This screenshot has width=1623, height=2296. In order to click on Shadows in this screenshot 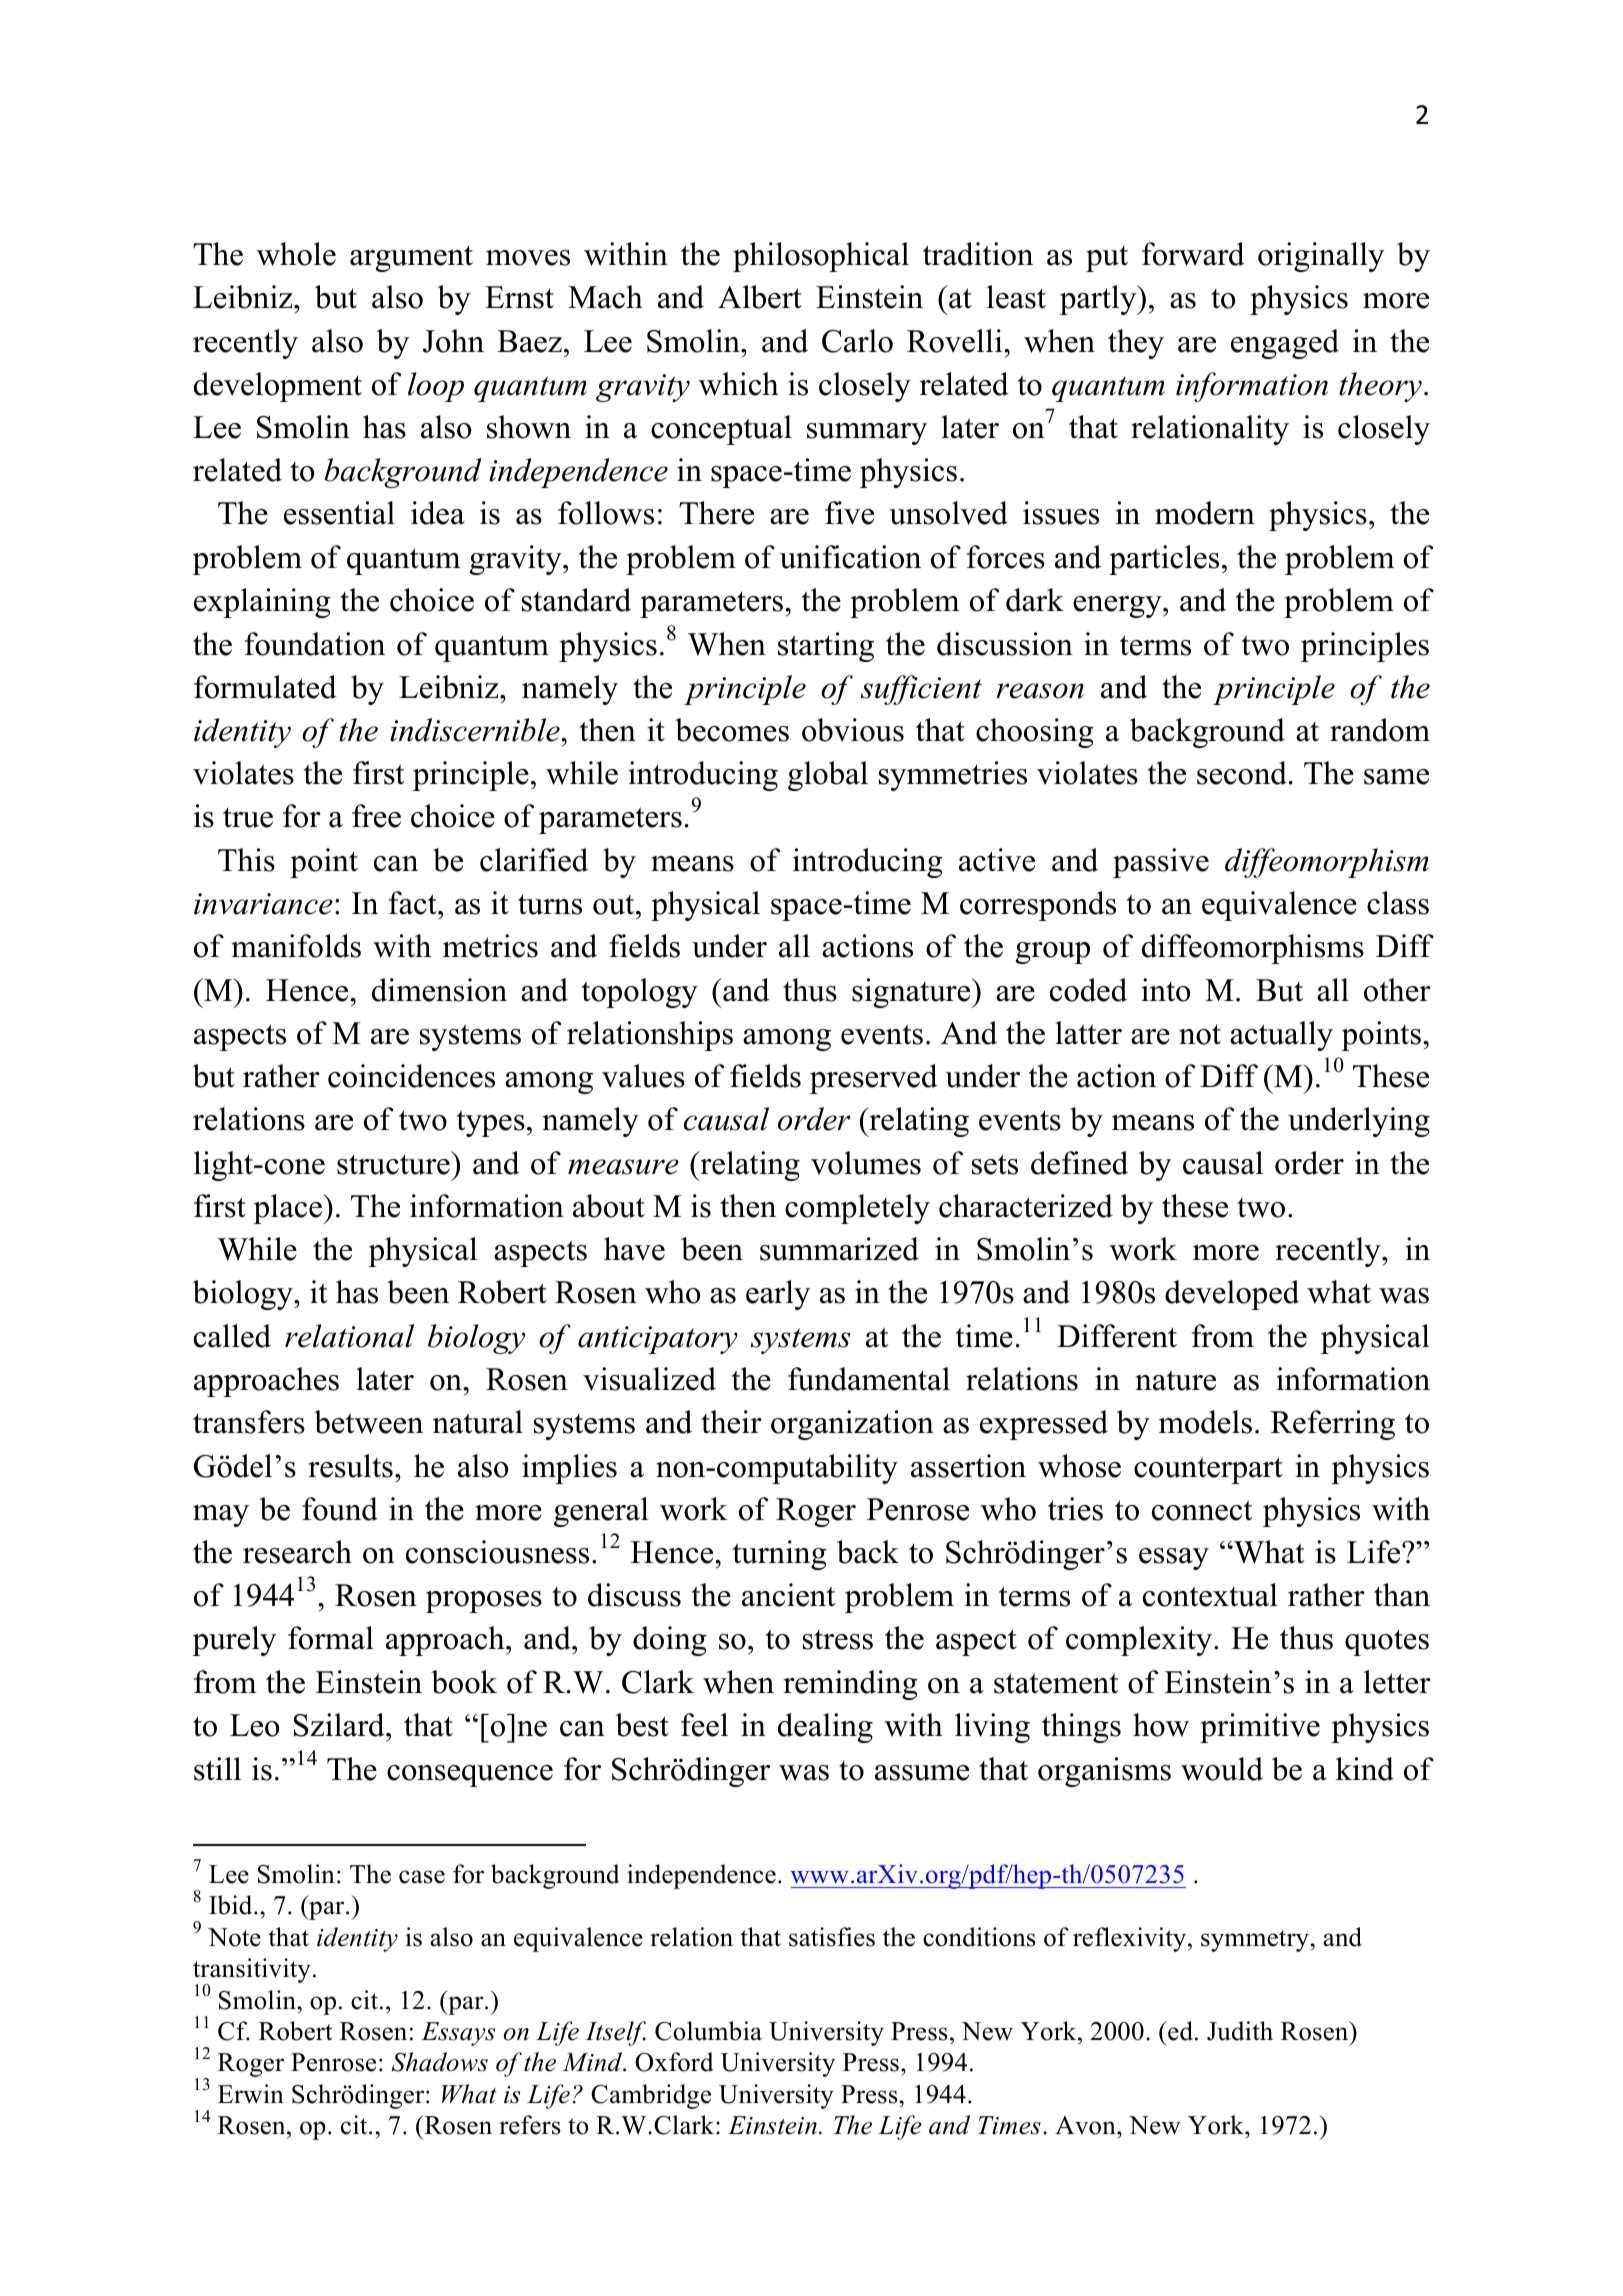, I will do `click(440, 2062)`.
